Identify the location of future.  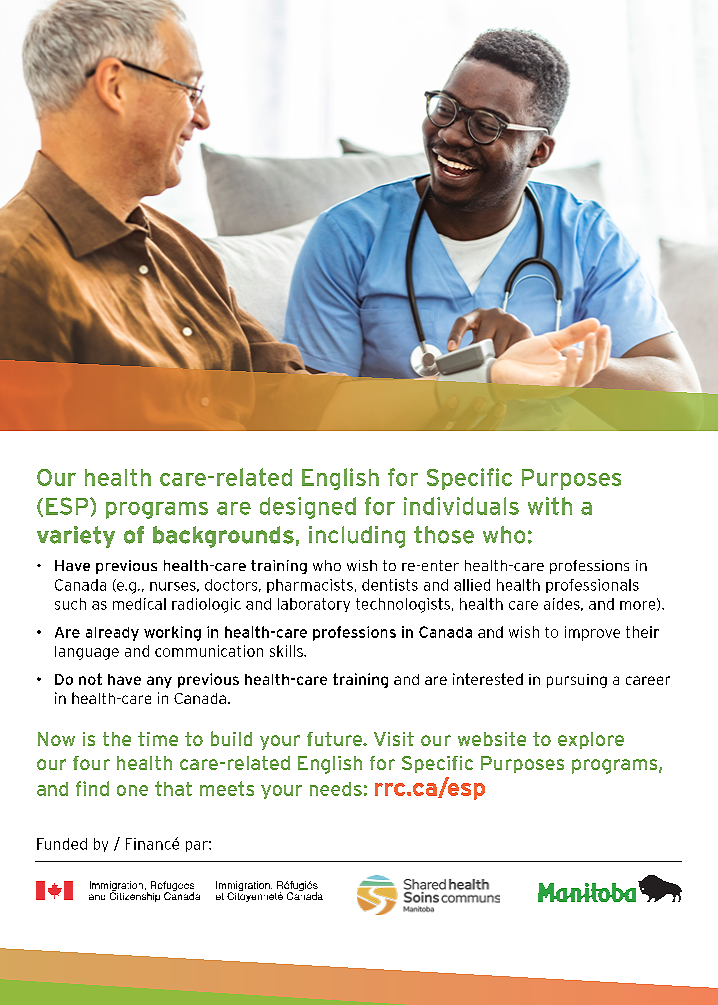
(335, 739).
